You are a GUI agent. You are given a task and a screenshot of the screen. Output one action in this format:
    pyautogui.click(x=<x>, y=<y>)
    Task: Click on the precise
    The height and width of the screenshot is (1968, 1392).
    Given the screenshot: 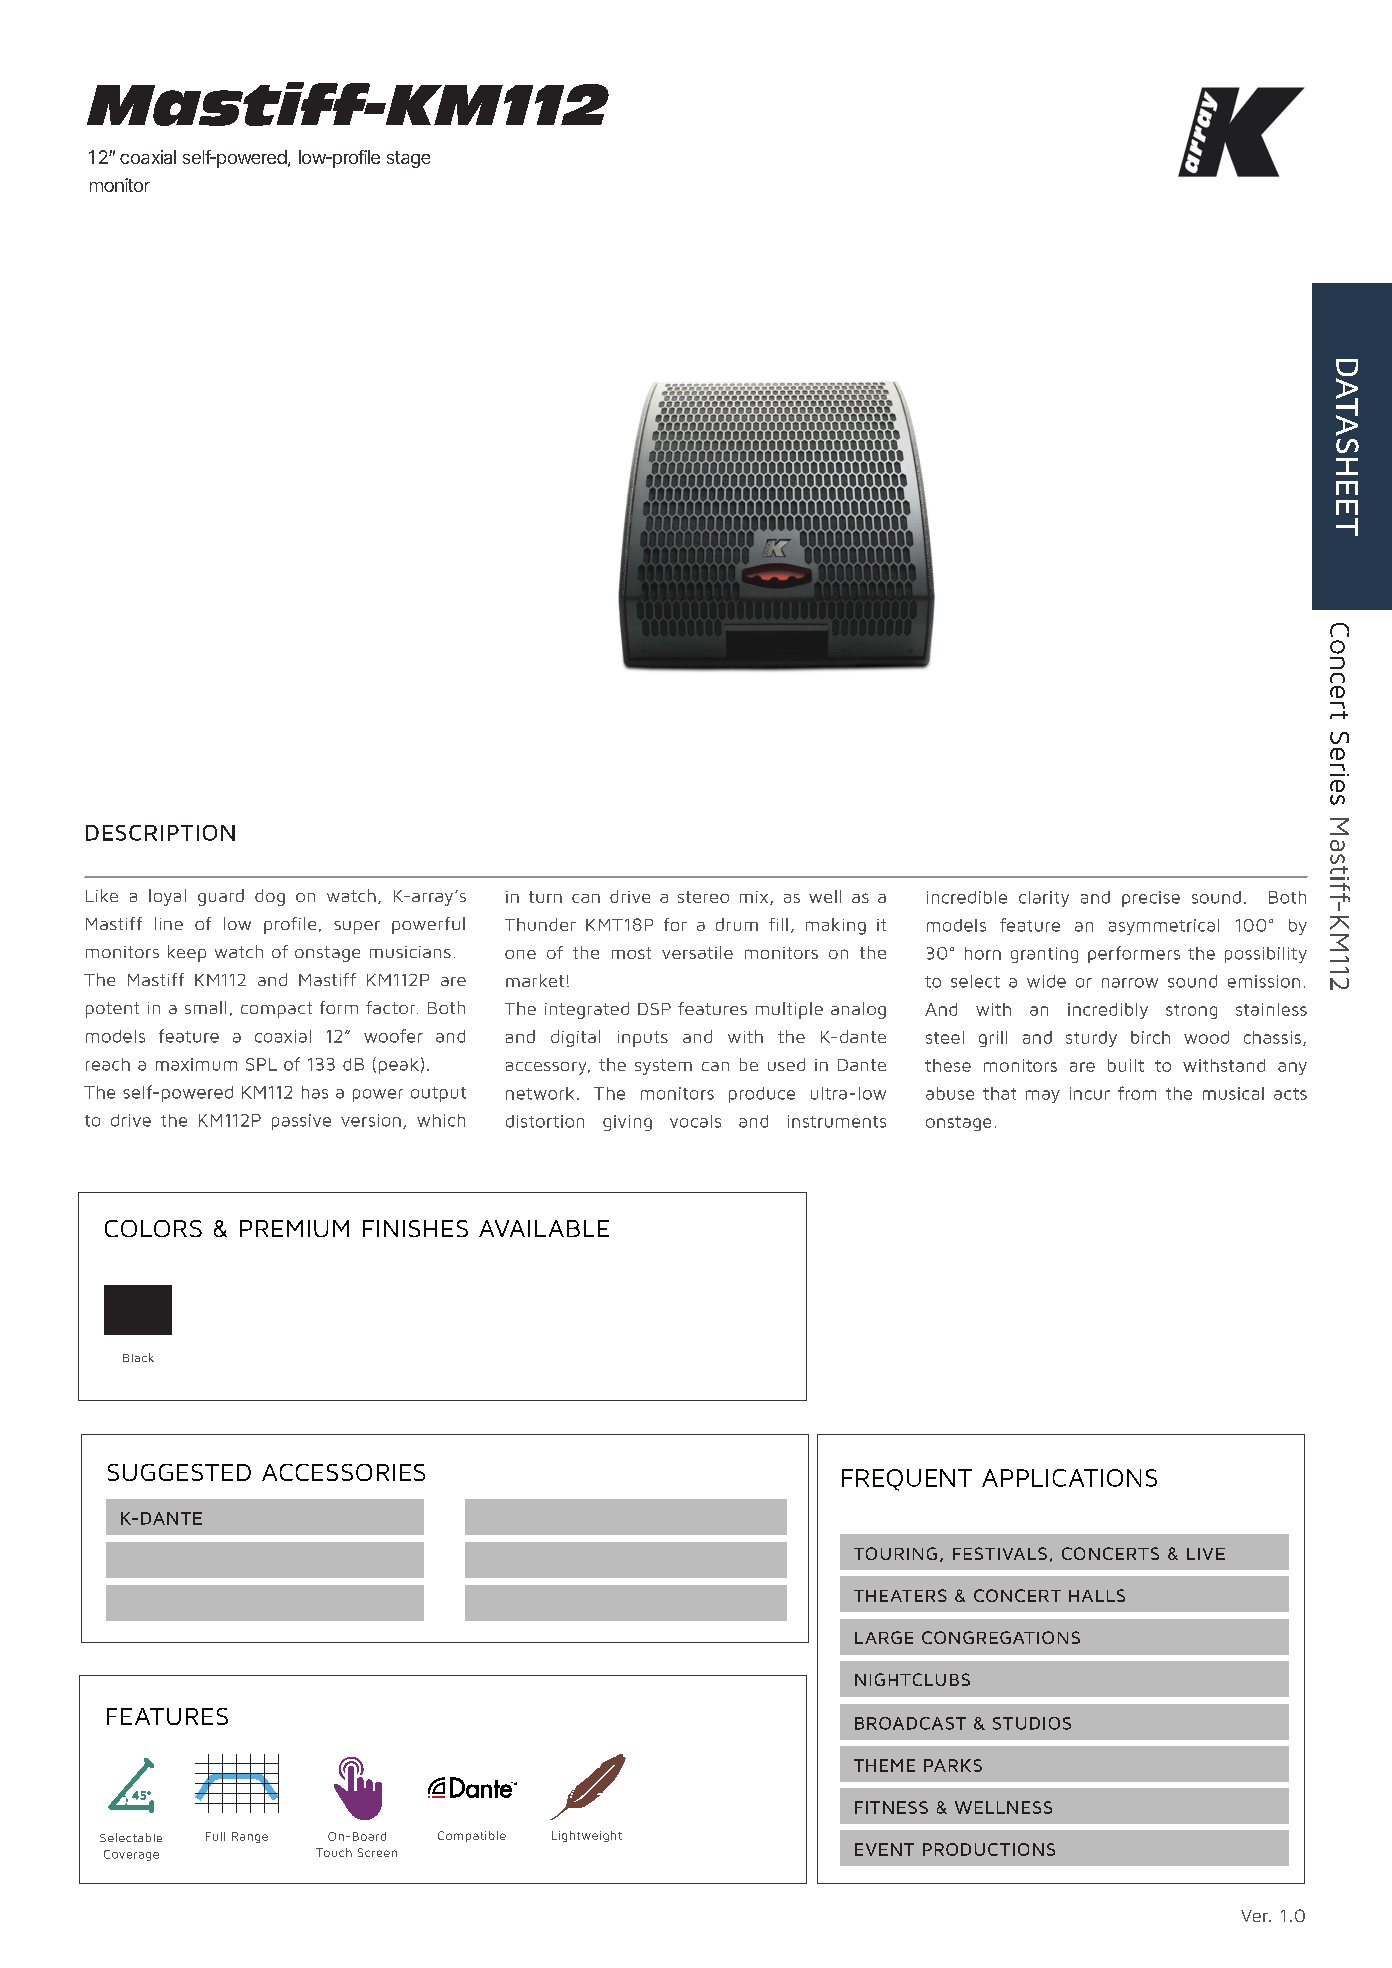 What is the action you would take?
    pyautogui.click(x=1151, y=899)
